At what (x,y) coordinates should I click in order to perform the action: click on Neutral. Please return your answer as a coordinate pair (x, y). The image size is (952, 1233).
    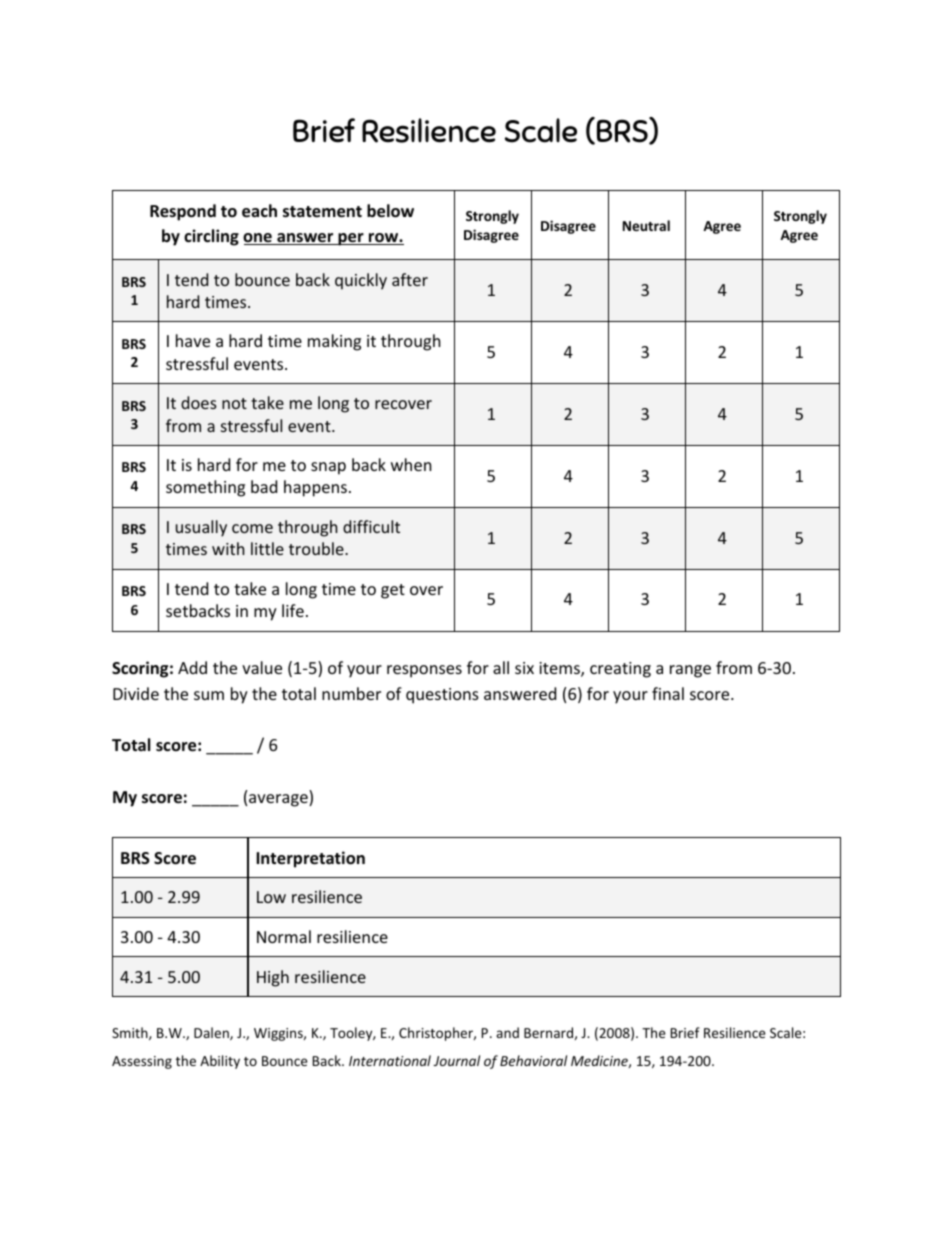
    Looking at the image, I should click on (646, 225).
